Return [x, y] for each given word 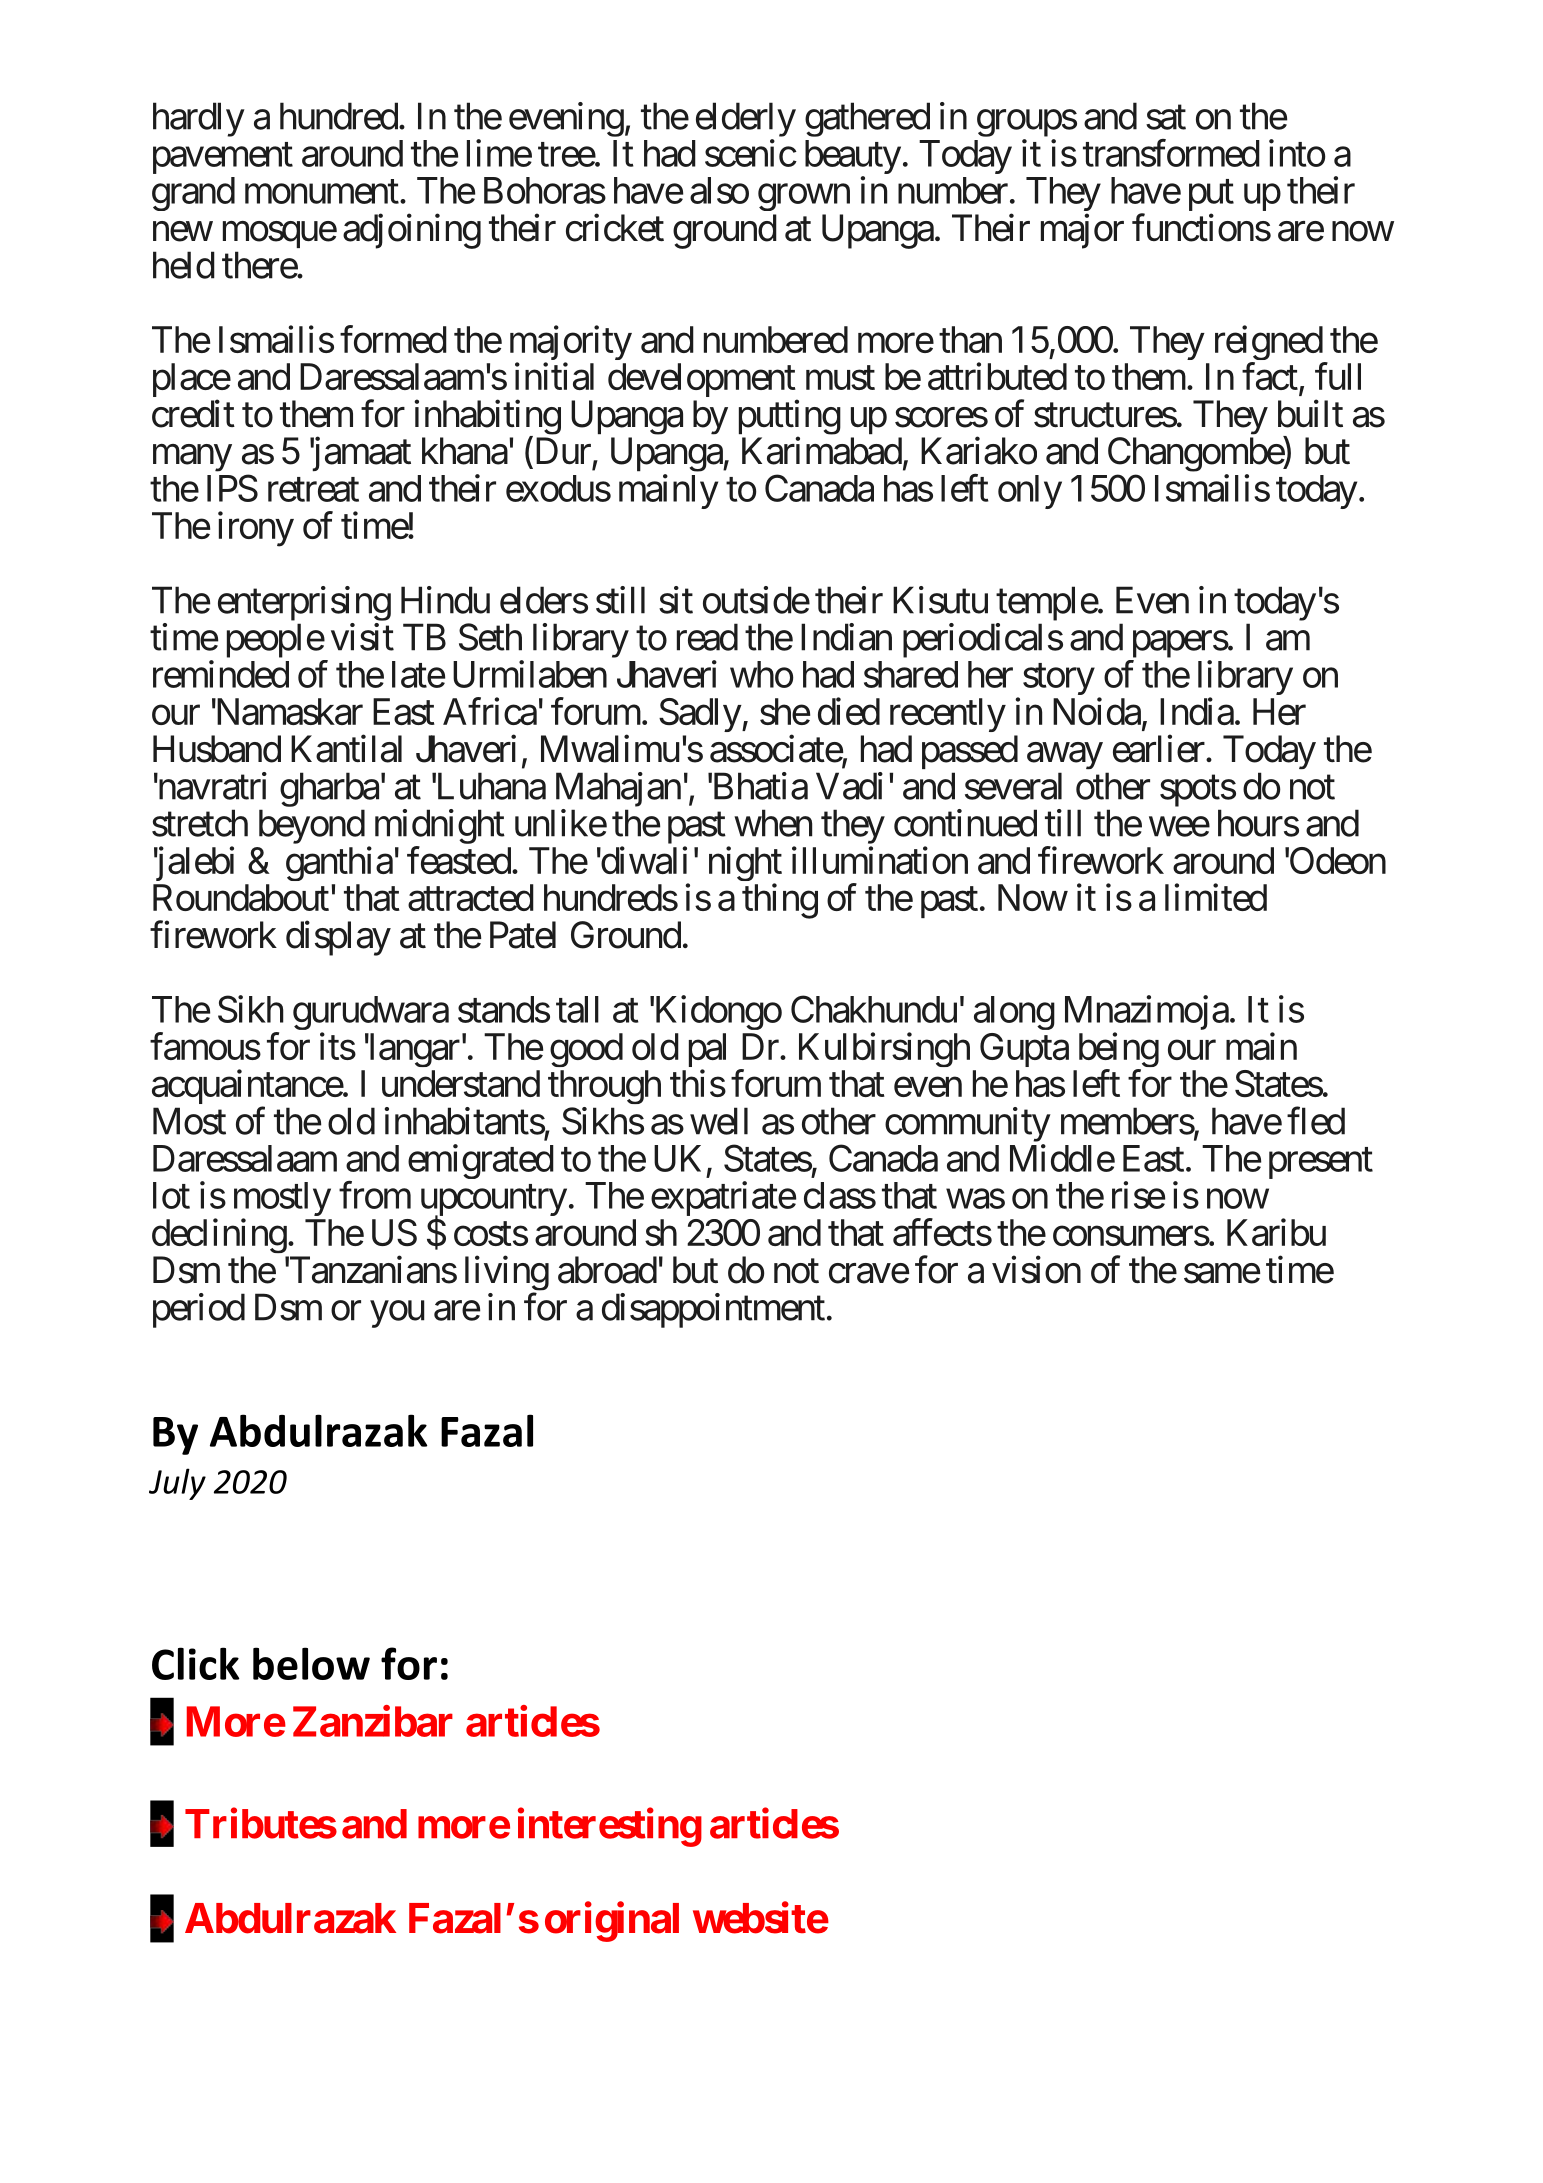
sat [1166, 118]
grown [804, 197]
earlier [1159, 749]
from [375, 1195]
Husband [217, 749]
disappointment [713, 1310]
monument [322, 192]
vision [1036, 1270]
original [612, 1922]
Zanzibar [373, 1721]
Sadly [700, 715]
